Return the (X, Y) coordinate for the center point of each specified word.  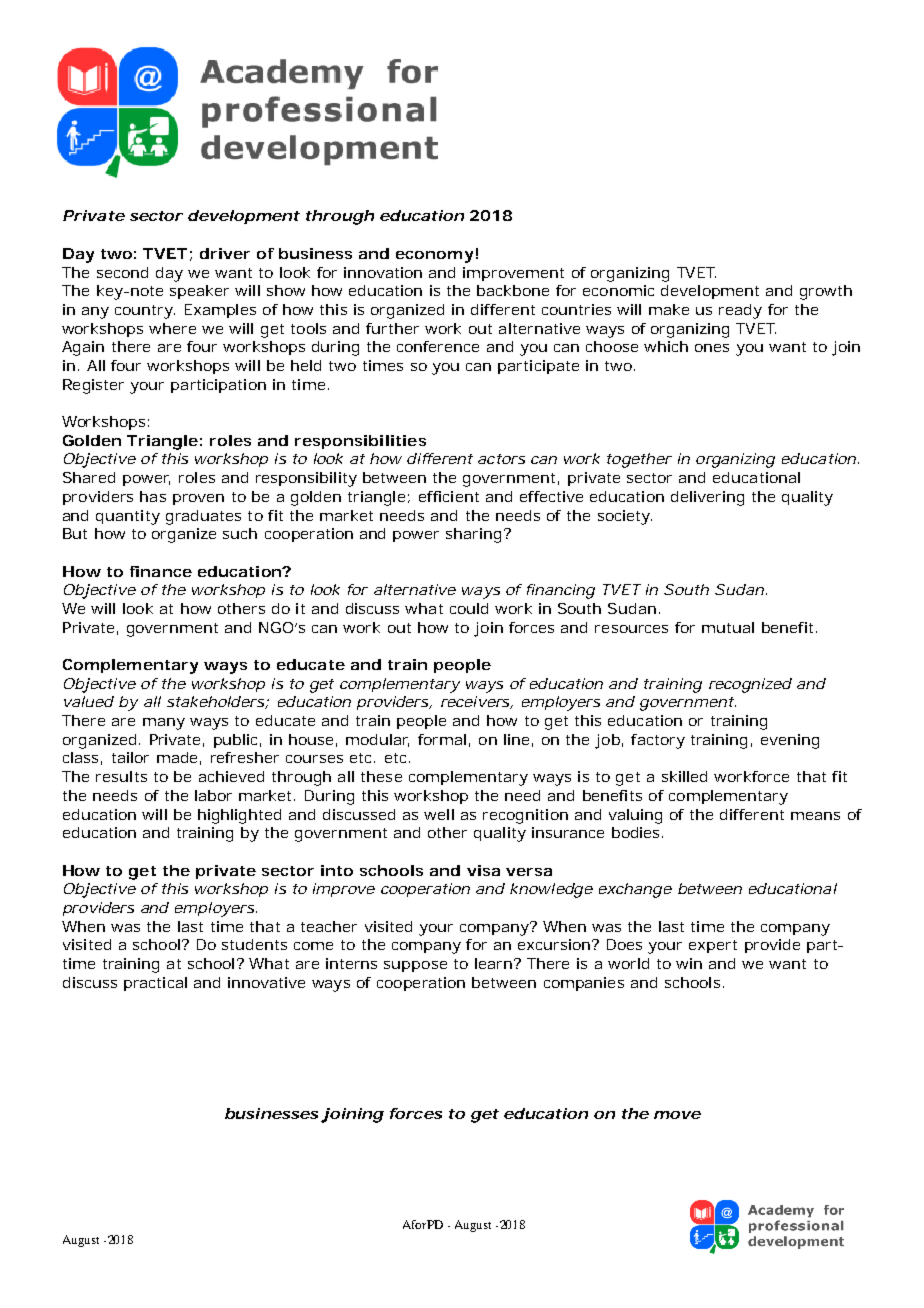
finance (161, 571)
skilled (684, 776)
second (122, 272)
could (469, 608)
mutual (728, 627)
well (439, 814)
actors (501, 459)
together (639, 460)
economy (434, 257)
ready (740, 311)
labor (213, 795)
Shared (89, 477)
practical (155, 984)
